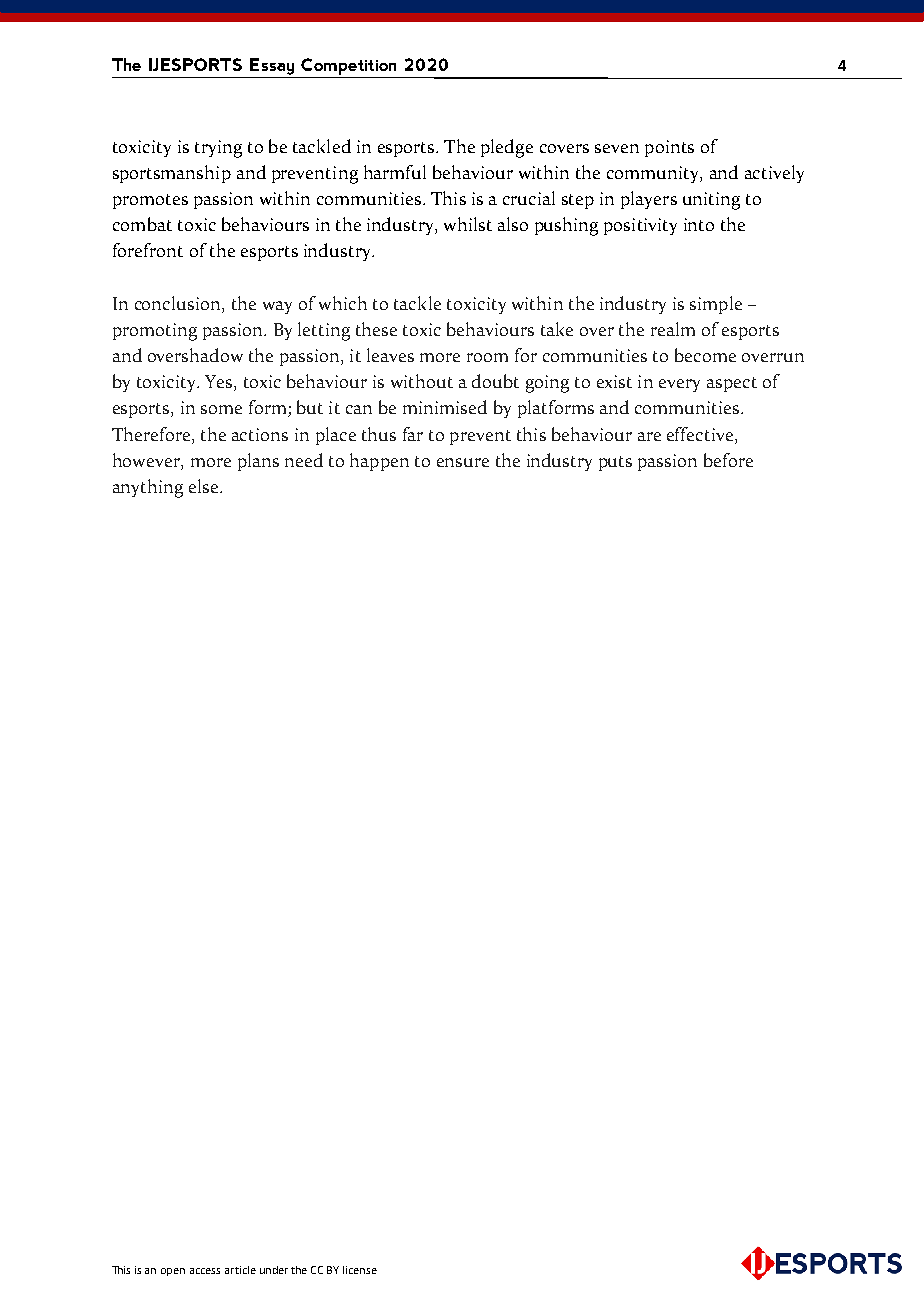 This image has height=1308, width=924. What do you see at coordinates (728, 460) in the image?
I see `before` at bounding box center [728, 460].
